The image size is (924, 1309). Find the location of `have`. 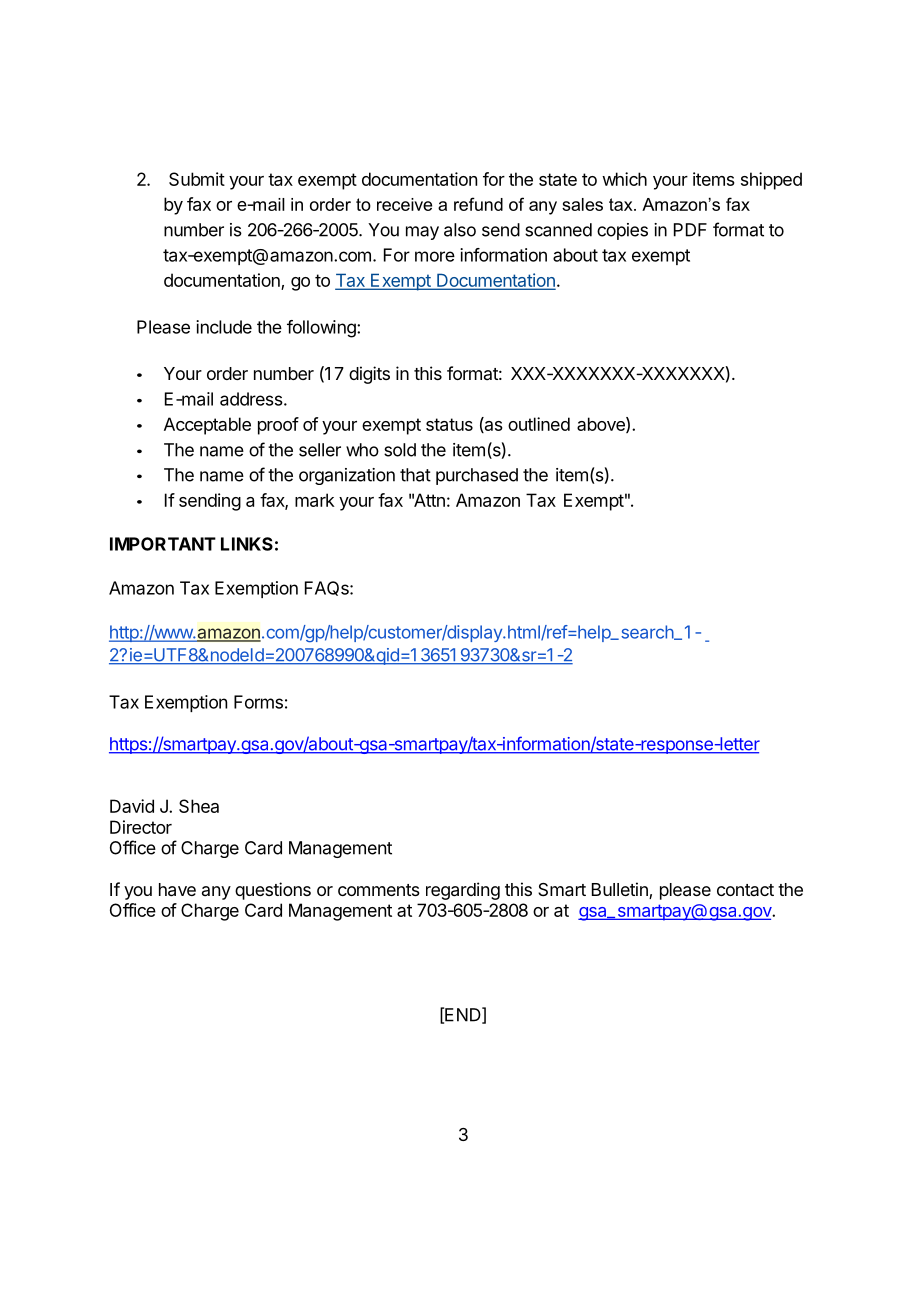

have is located at coordinates (177, 890).
